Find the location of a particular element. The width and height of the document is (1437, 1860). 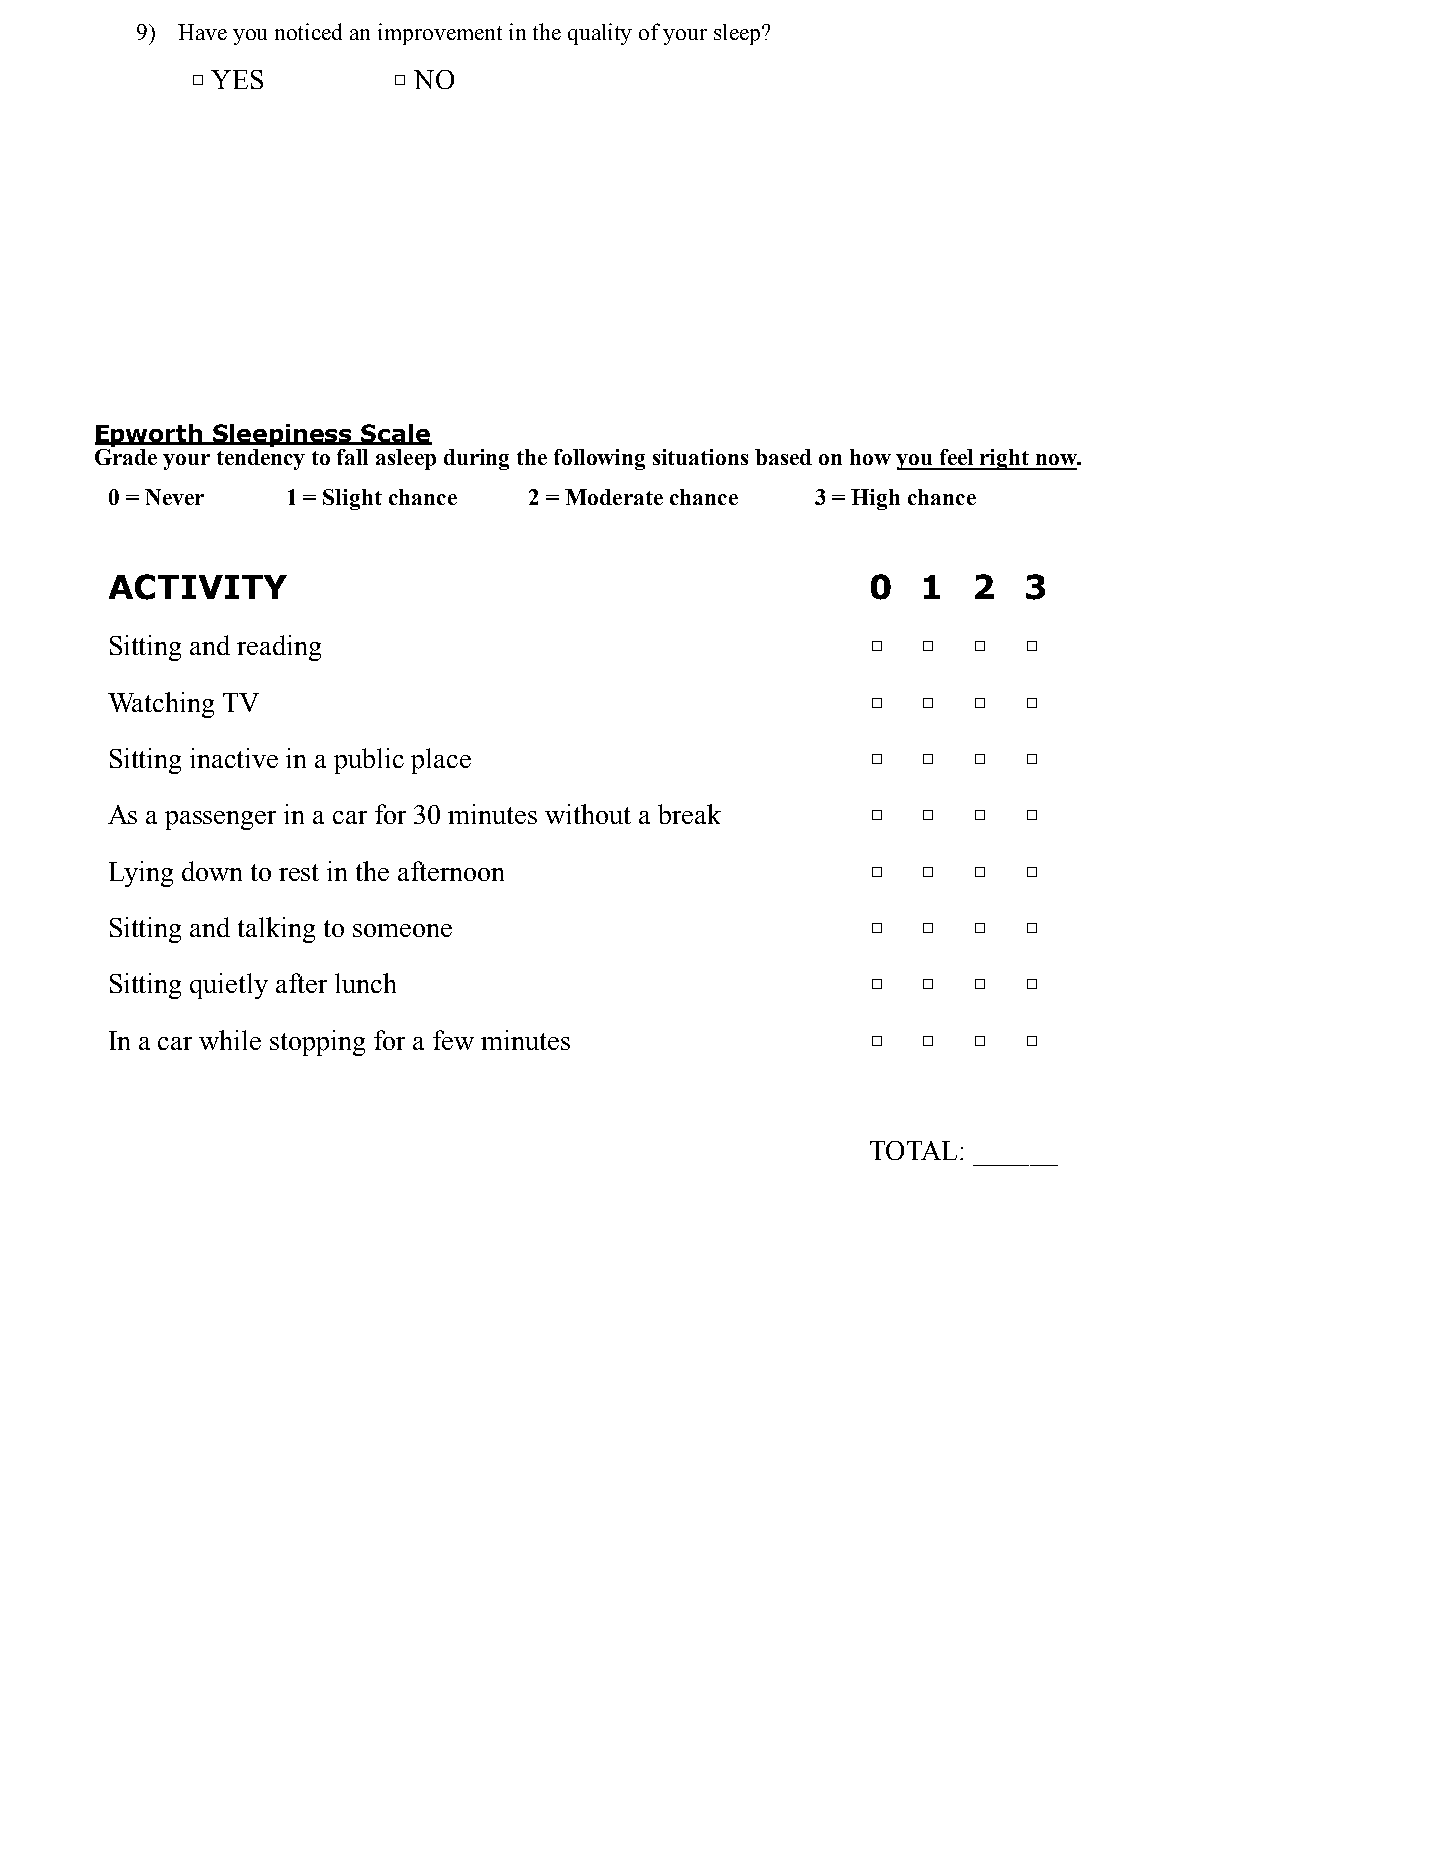

improvement is located at coordinates (440, 34).
